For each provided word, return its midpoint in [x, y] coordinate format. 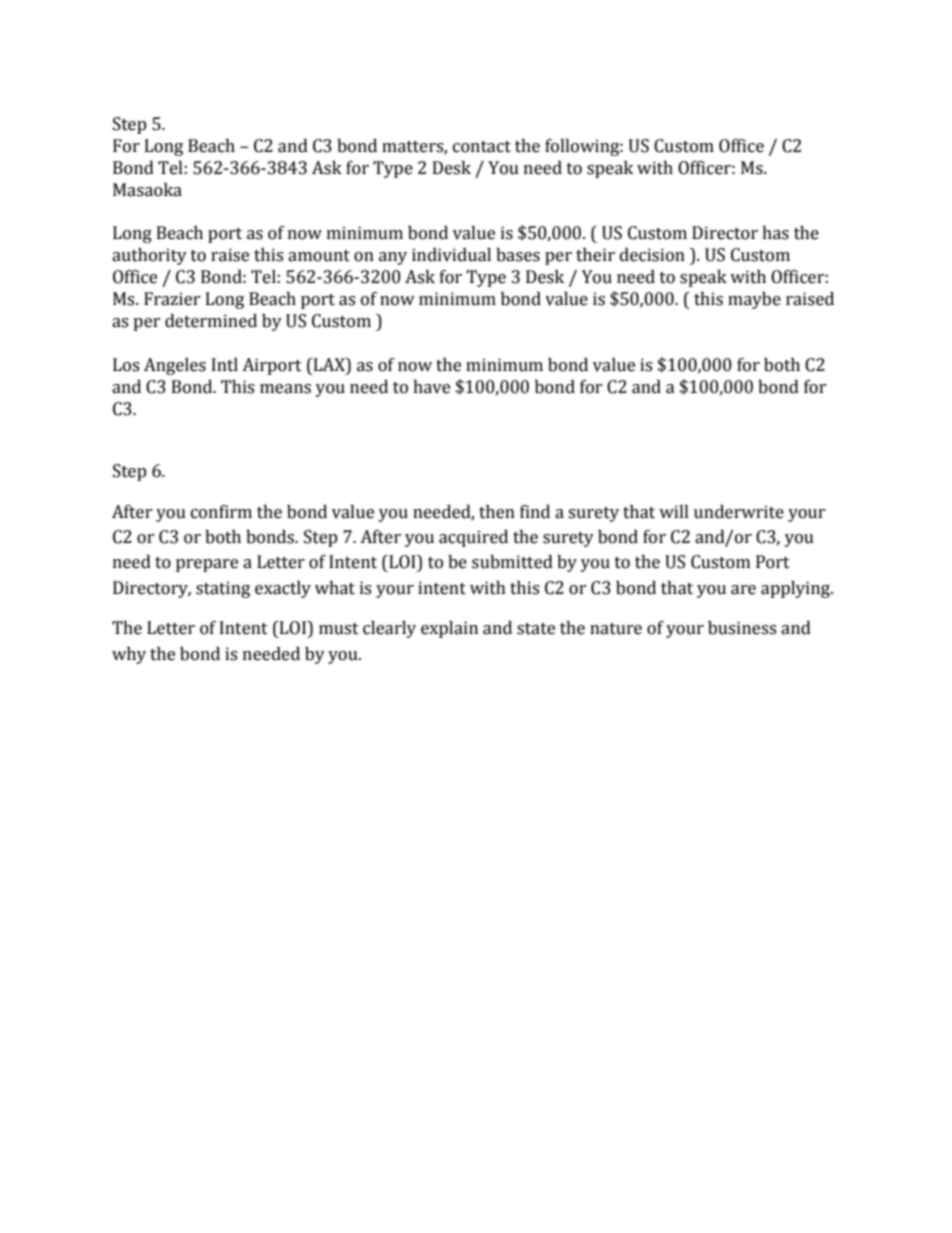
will [674, 511]
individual [451, 255]
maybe [754, 300]
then [497, 512]
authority [149, 256]
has [775, 233]
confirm [221, 512]
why [129, 655]
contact [482, 147]
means [285, 389]
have [431, 387]
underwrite [739, 512]
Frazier [172, 299]
